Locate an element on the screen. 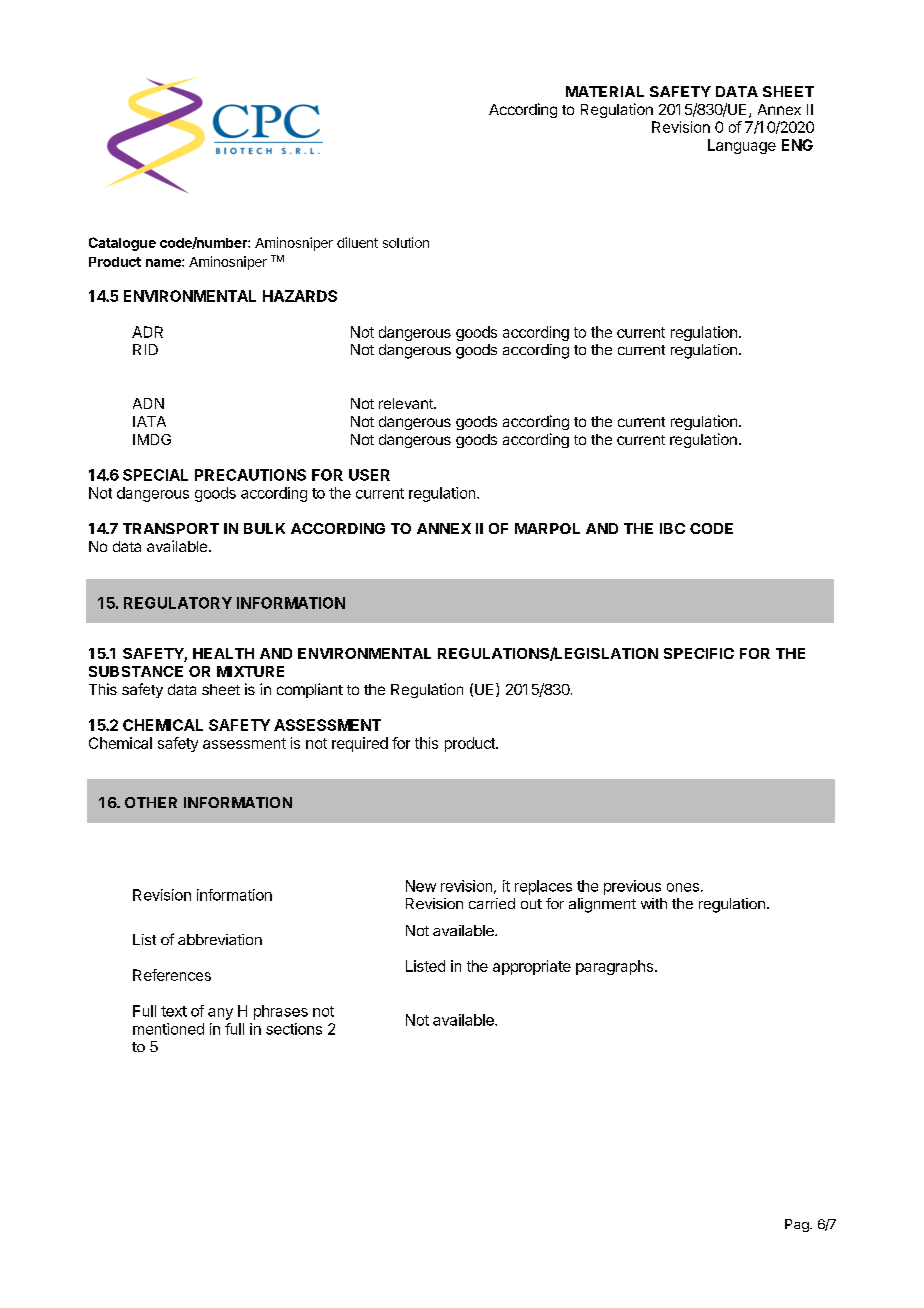 Image resolution: width=924 pixels, height=1308 pixels. Catalogue is located at coordinates (122, 244).
